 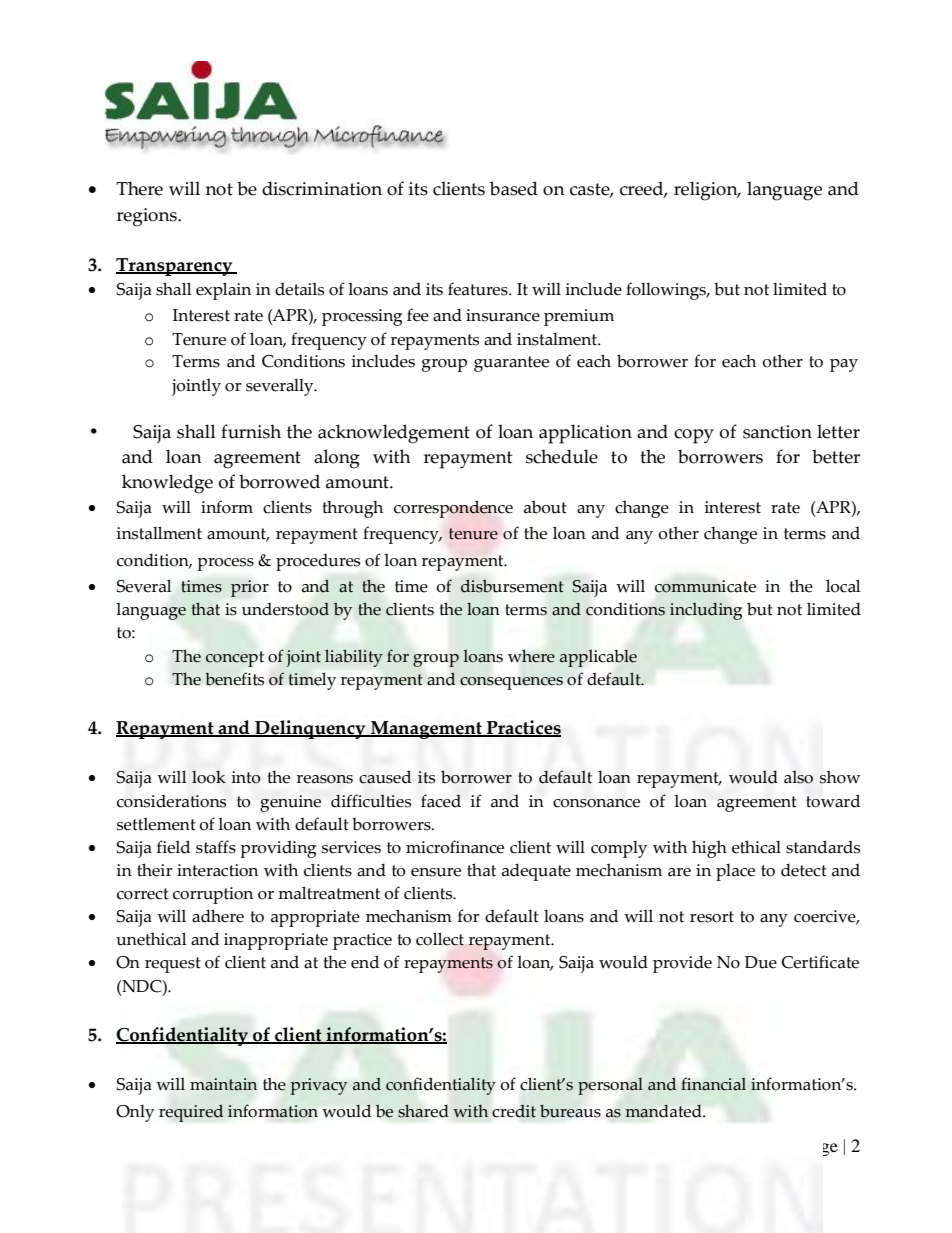 What do you see at coordinates (514, 1111) in the image?
I see `credit` at bounding box center [514, 1111].
